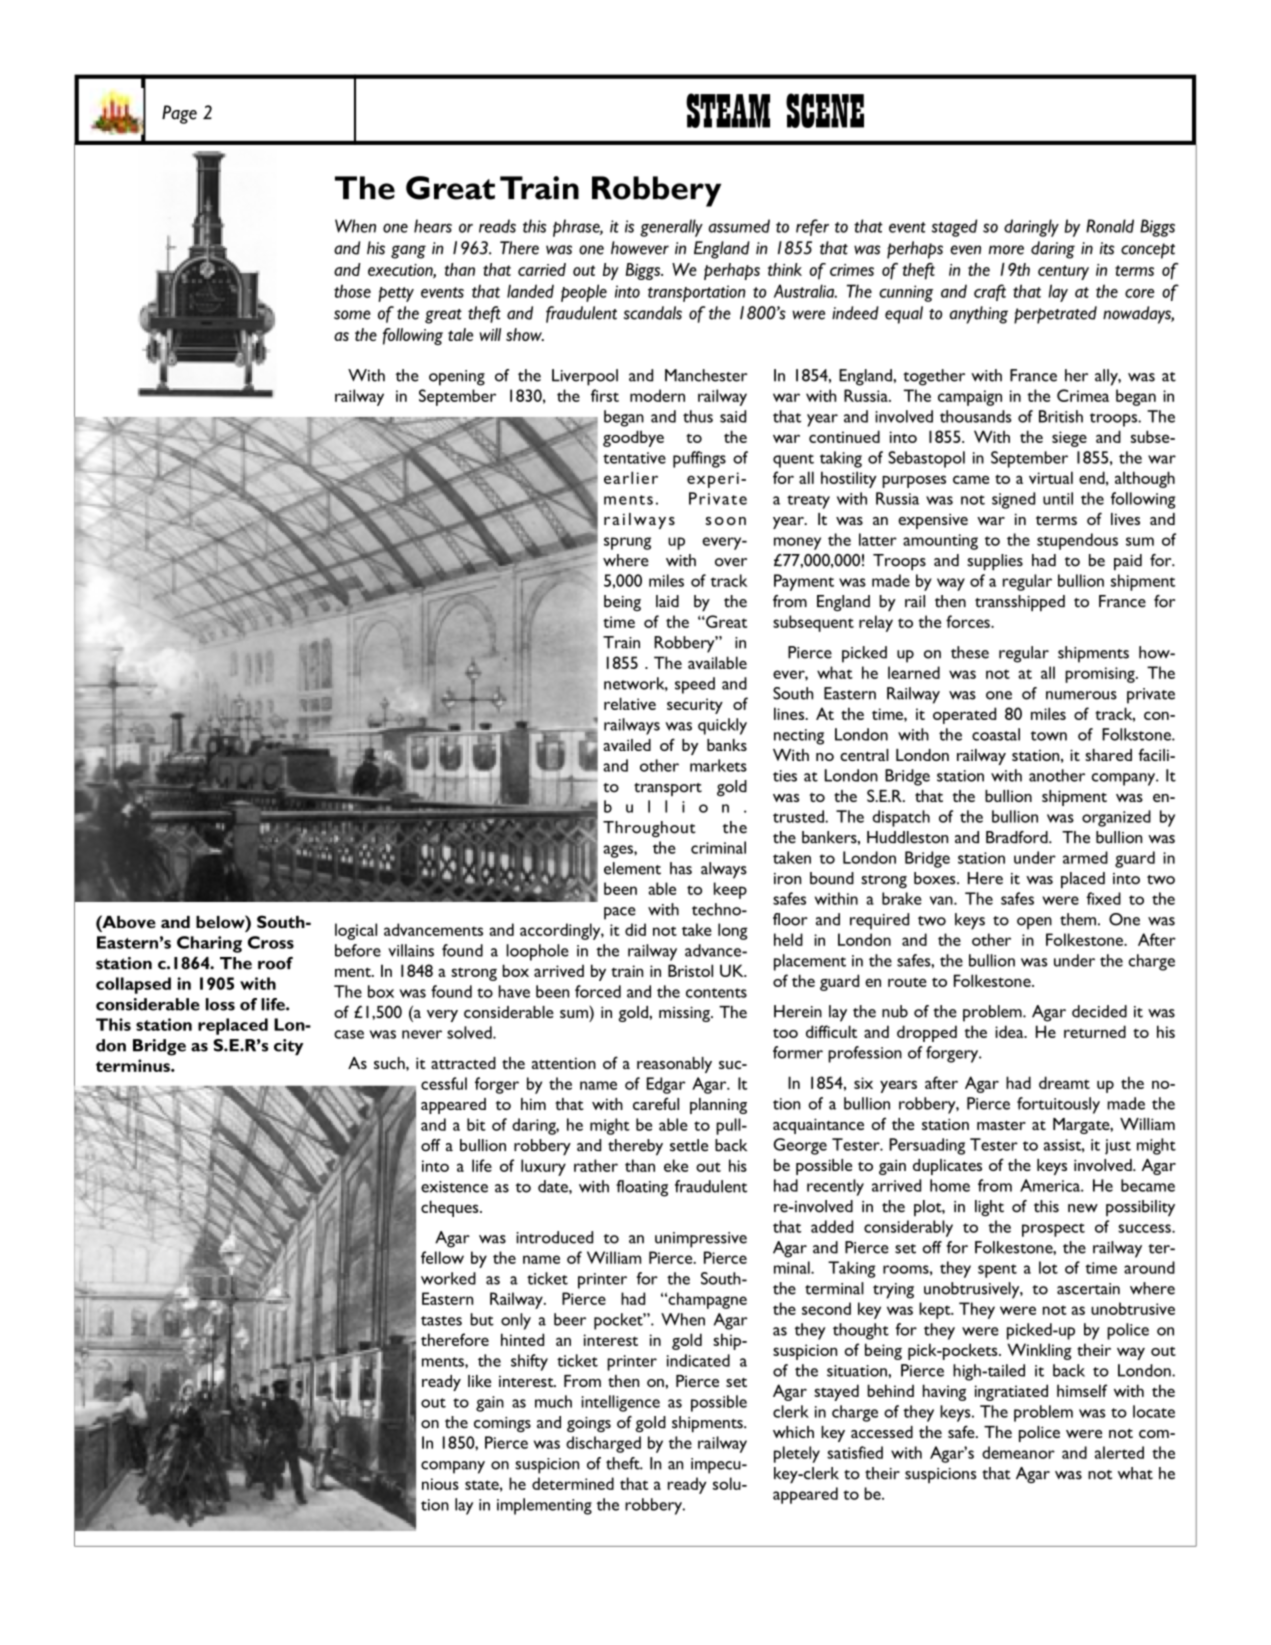  I want to click on STEAM, so click(728, 110).
